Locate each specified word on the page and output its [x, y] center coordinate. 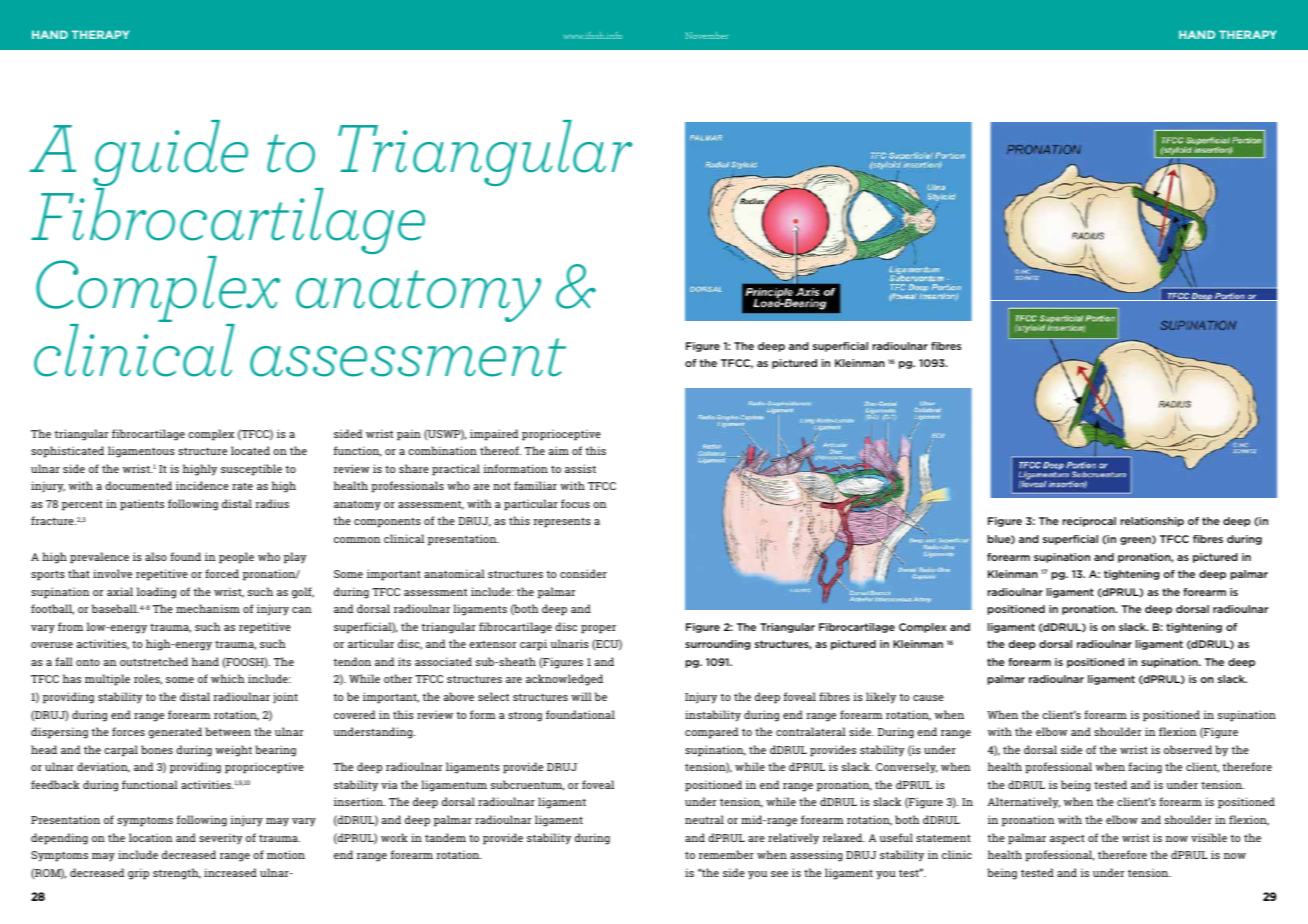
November [707, 35]
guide [170, 154]
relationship [1152, 522]
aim [559, 450]
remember [726, 854]
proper [598, 629]
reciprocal [1089, 522]
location [151, 837]
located [250, 450]
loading [156, 593]
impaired [494, 435]
